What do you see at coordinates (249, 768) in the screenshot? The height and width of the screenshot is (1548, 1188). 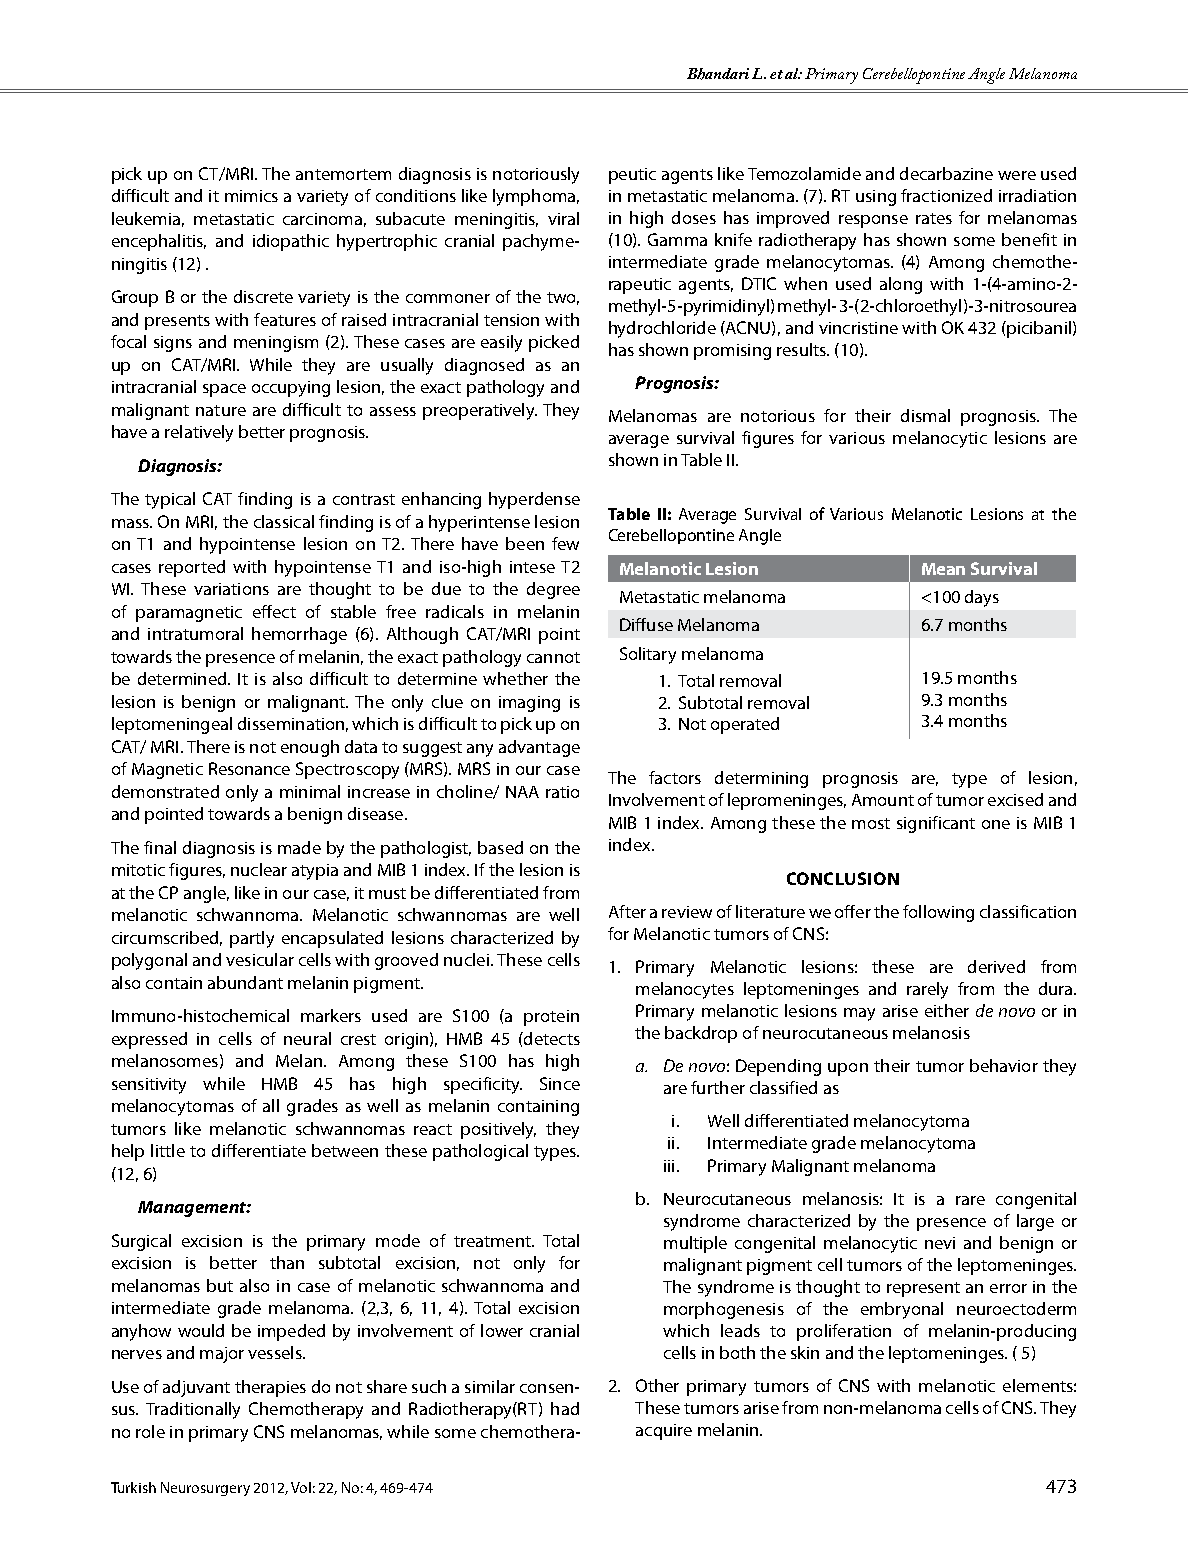 I see `Resonance` at bounding box center [249, 768].
